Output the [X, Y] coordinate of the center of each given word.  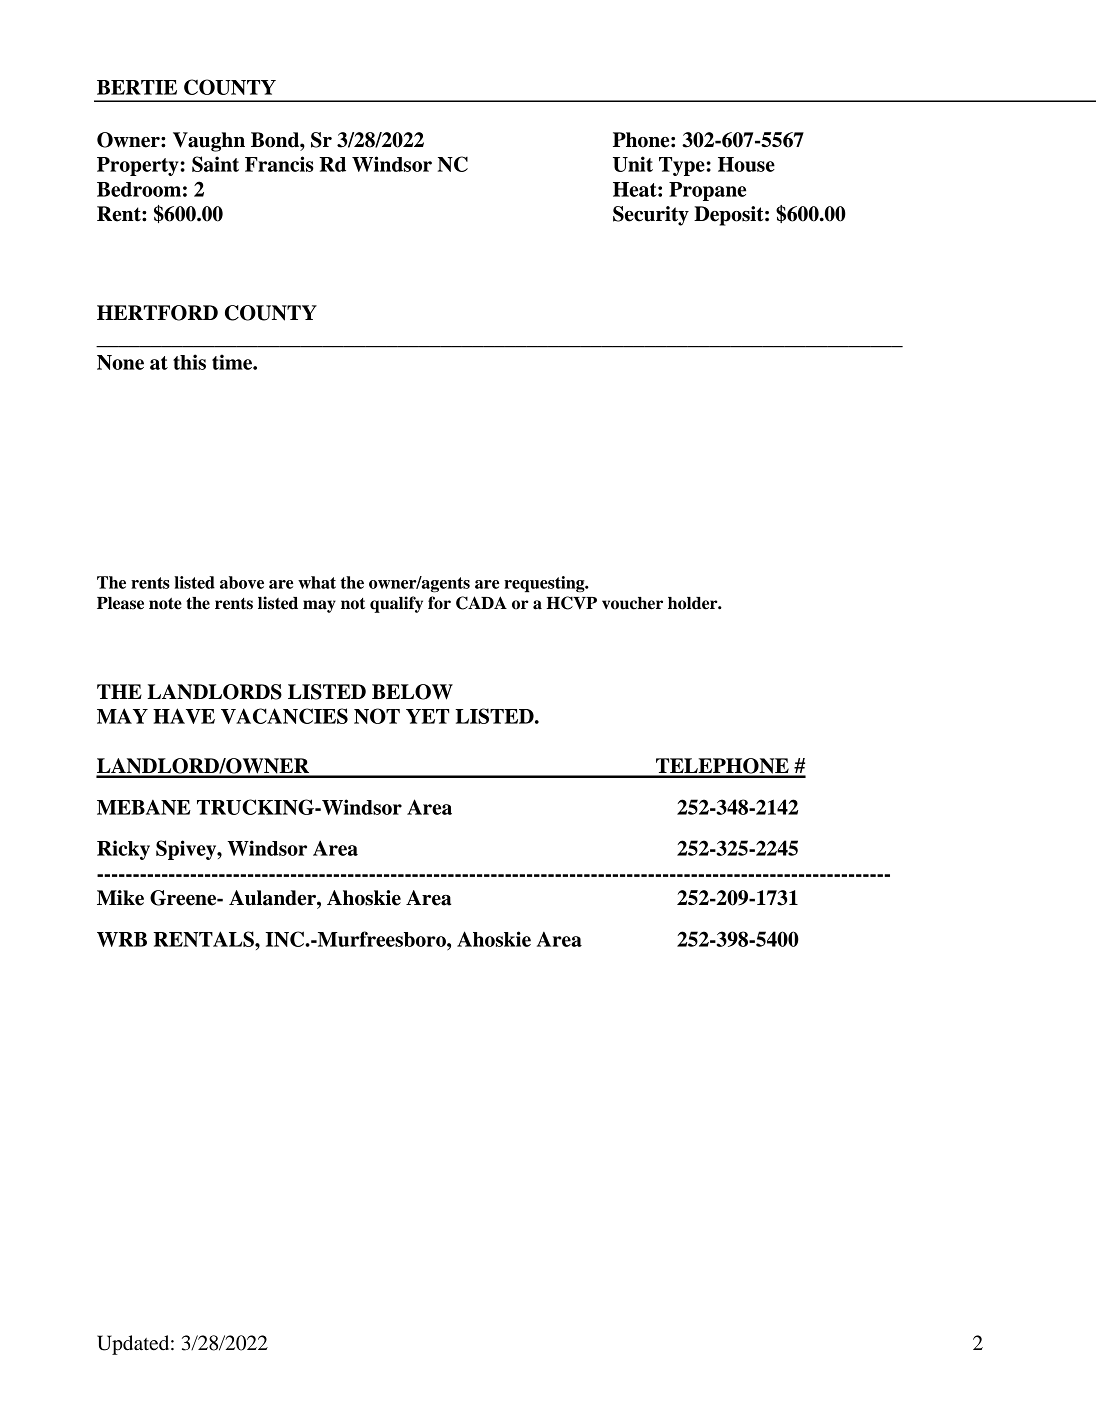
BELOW [412, 692]
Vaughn [209, 142]
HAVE [184, 716]
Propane [707, 191]
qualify [396, 604]
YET [427, 716]
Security [651, 216]
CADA [481, 603]
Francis [279, 164]
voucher [632, 603]
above [242, 582]
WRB [122, 939]
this [189, 362]
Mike [120, 898]
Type [682, 166]
